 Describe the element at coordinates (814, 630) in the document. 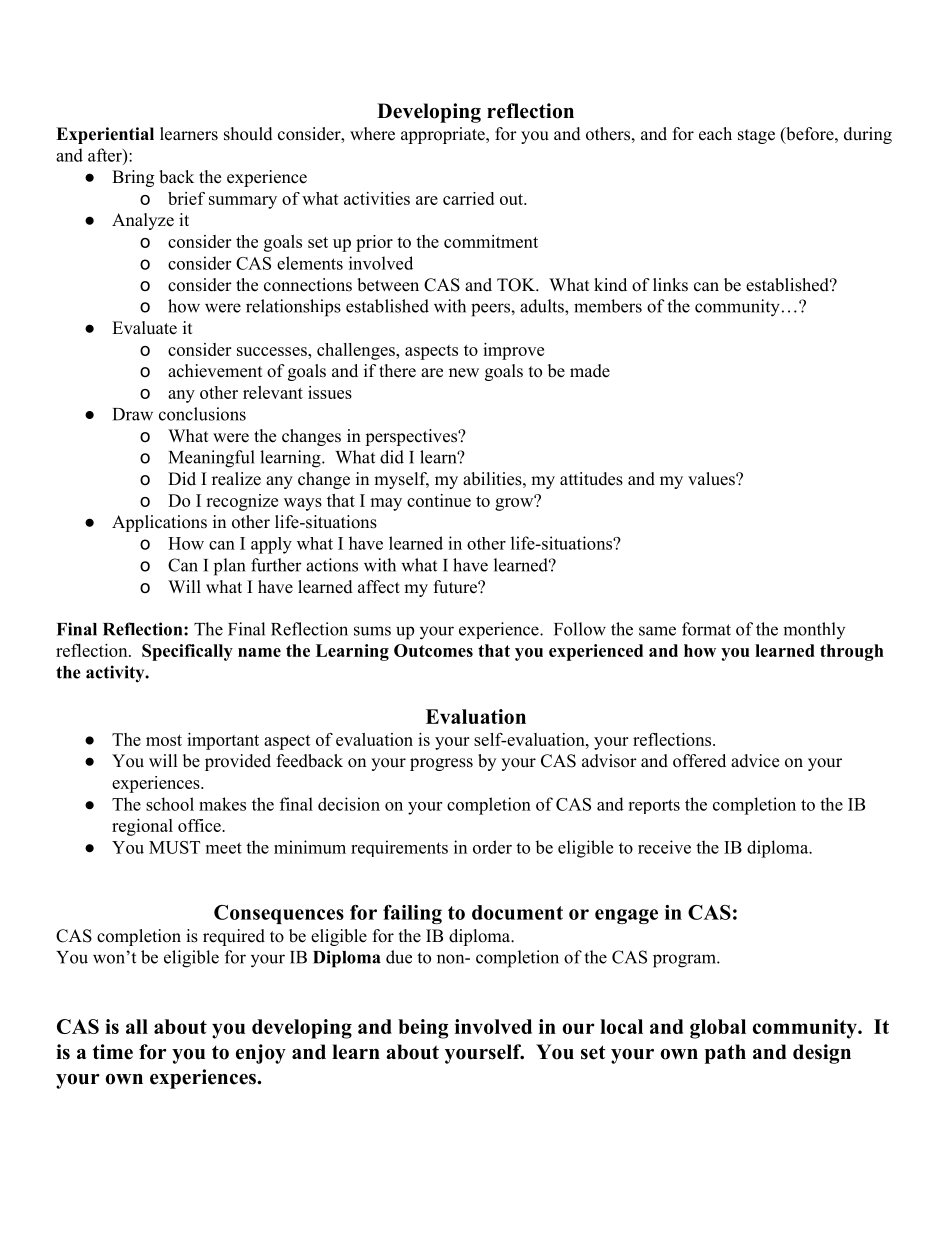

I see `monthly` at that location.
